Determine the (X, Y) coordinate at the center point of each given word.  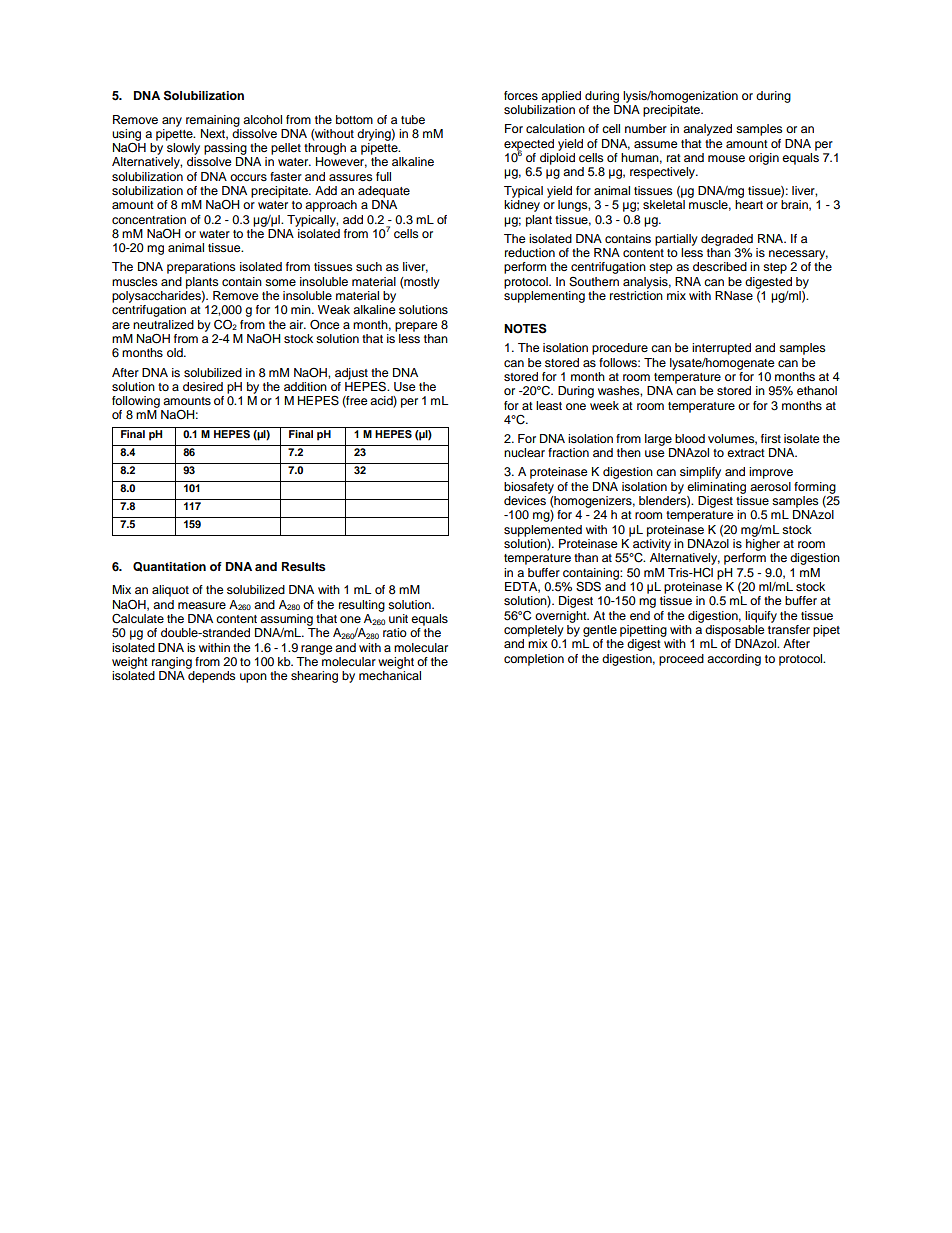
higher (763, 545)
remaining (213, 121)
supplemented (543, 531)
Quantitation (169, 567)
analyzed (707, 130)
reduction (530, 252)
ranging (172, 663)
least (549, 405)
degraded (727, 240)
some (280, 282)
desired (203, 386)
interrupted (721, 349)
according (734, 660)
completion (534, 660)
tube (413, 119)
